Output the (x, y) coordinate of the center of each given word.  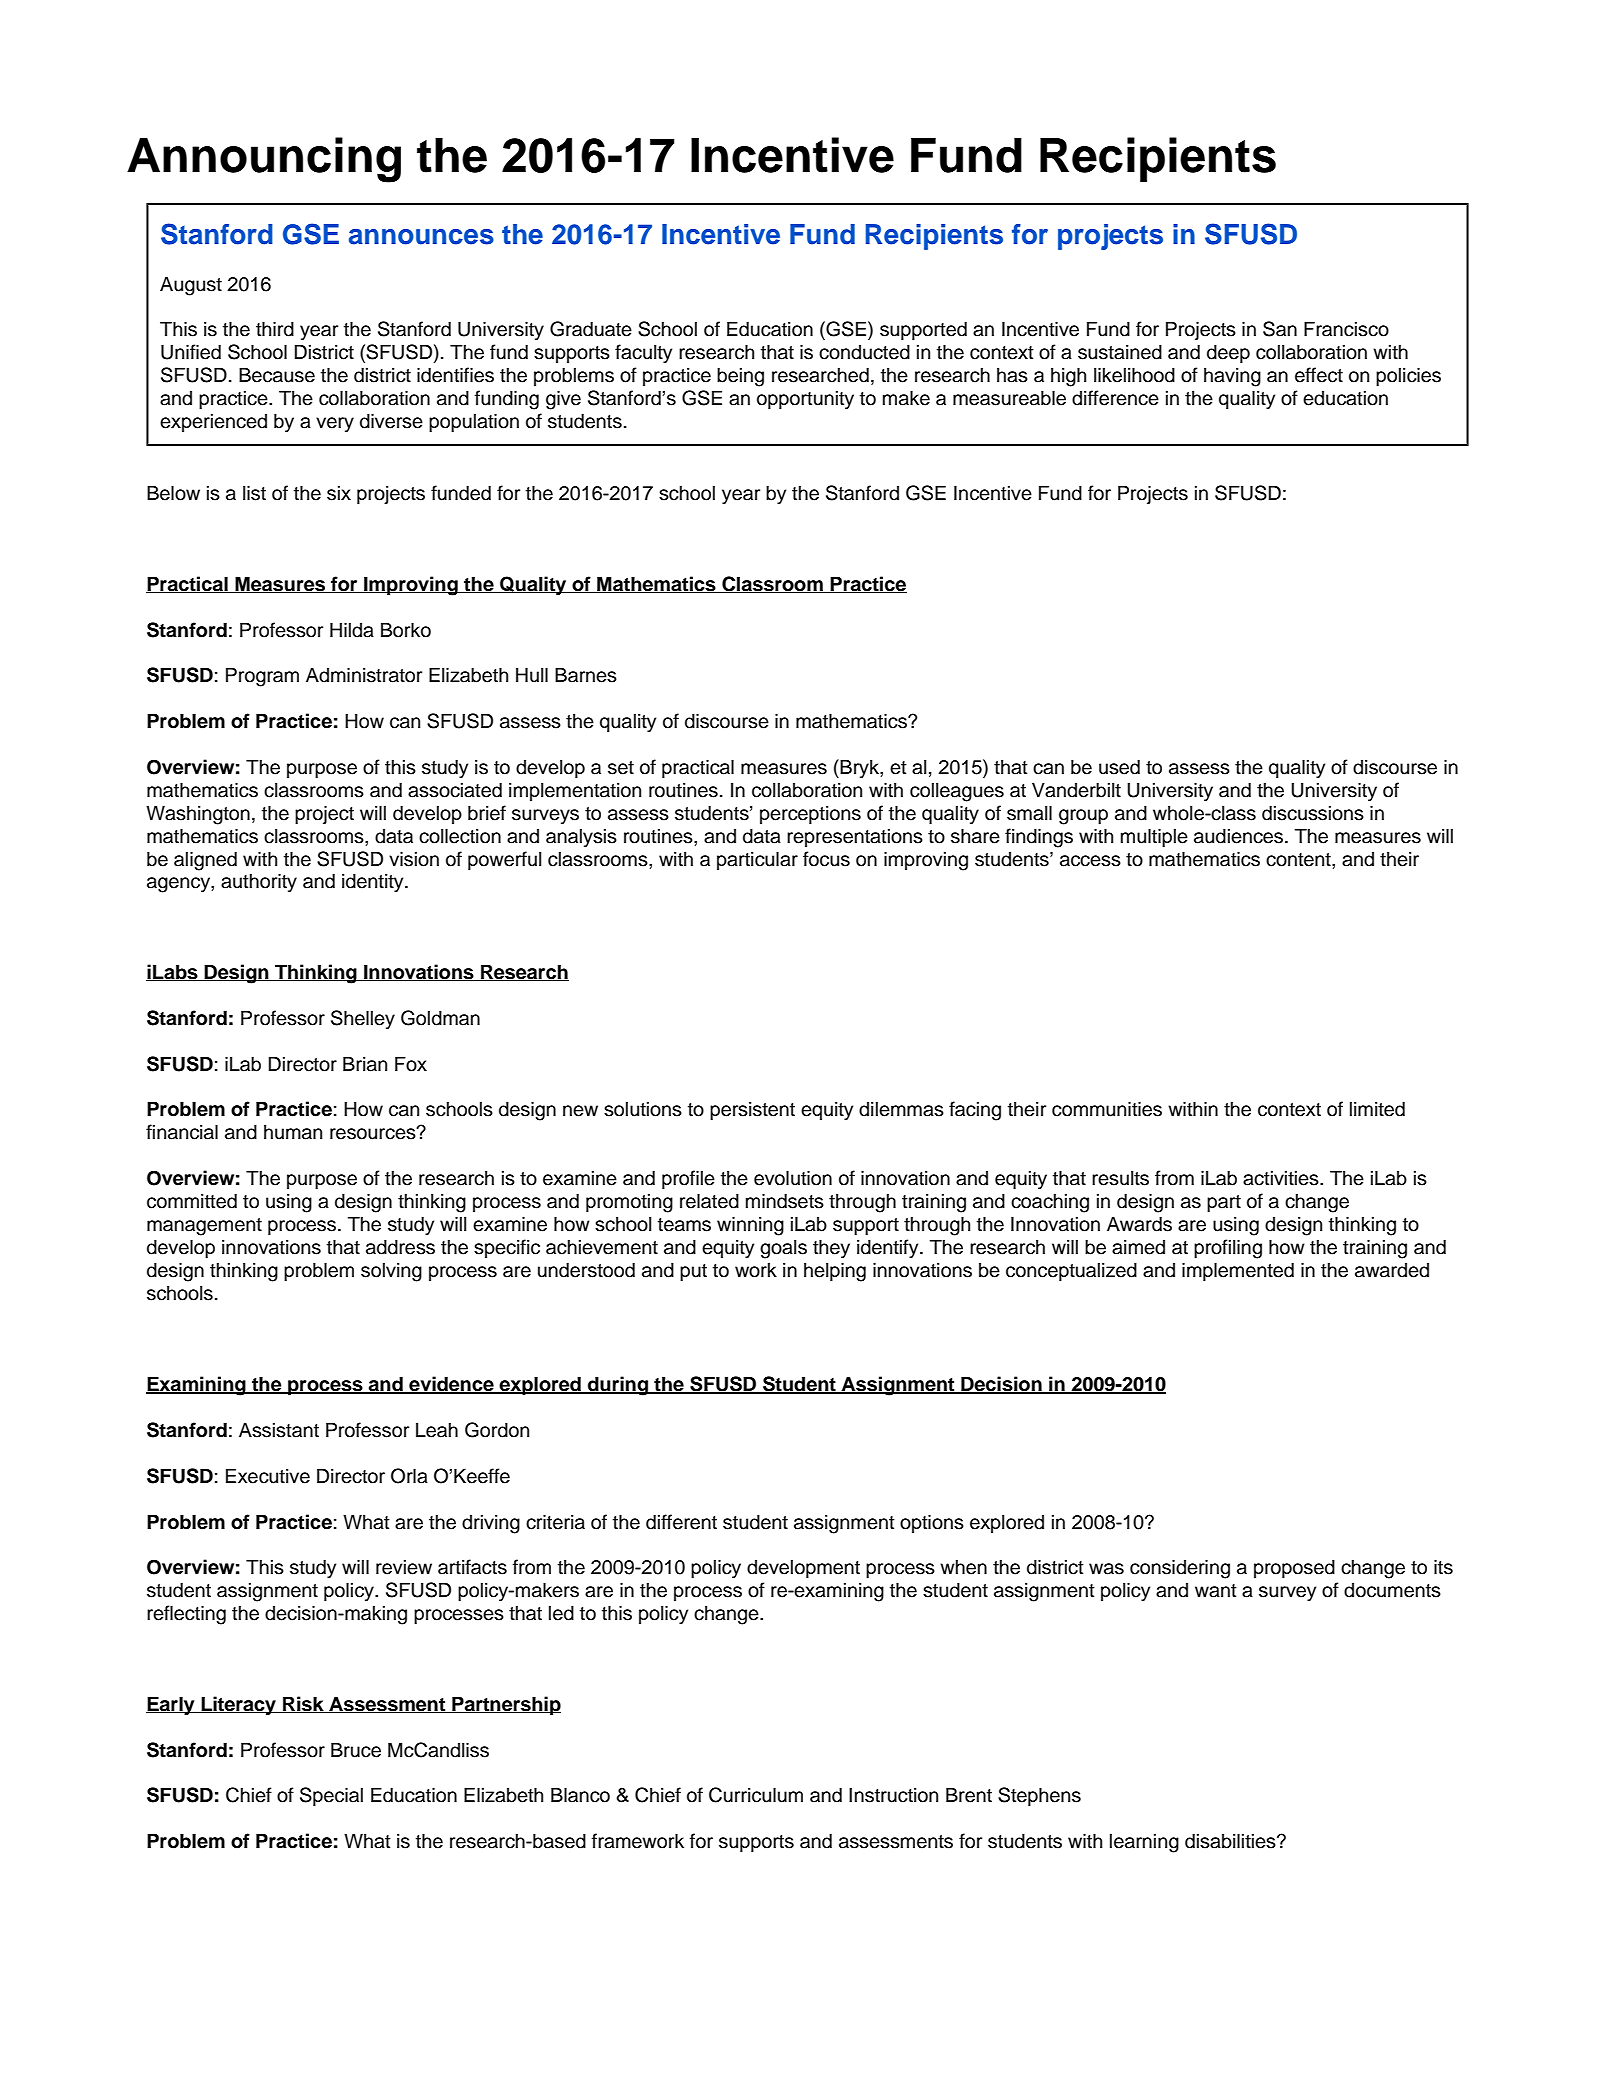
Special (331, 1796)
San (1280, 329)
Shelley (363, 1019)
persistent (752, 1110)
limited (1377, 1109)
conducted (864, 352)
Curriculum (756, 1795)
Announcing (264, 160)
